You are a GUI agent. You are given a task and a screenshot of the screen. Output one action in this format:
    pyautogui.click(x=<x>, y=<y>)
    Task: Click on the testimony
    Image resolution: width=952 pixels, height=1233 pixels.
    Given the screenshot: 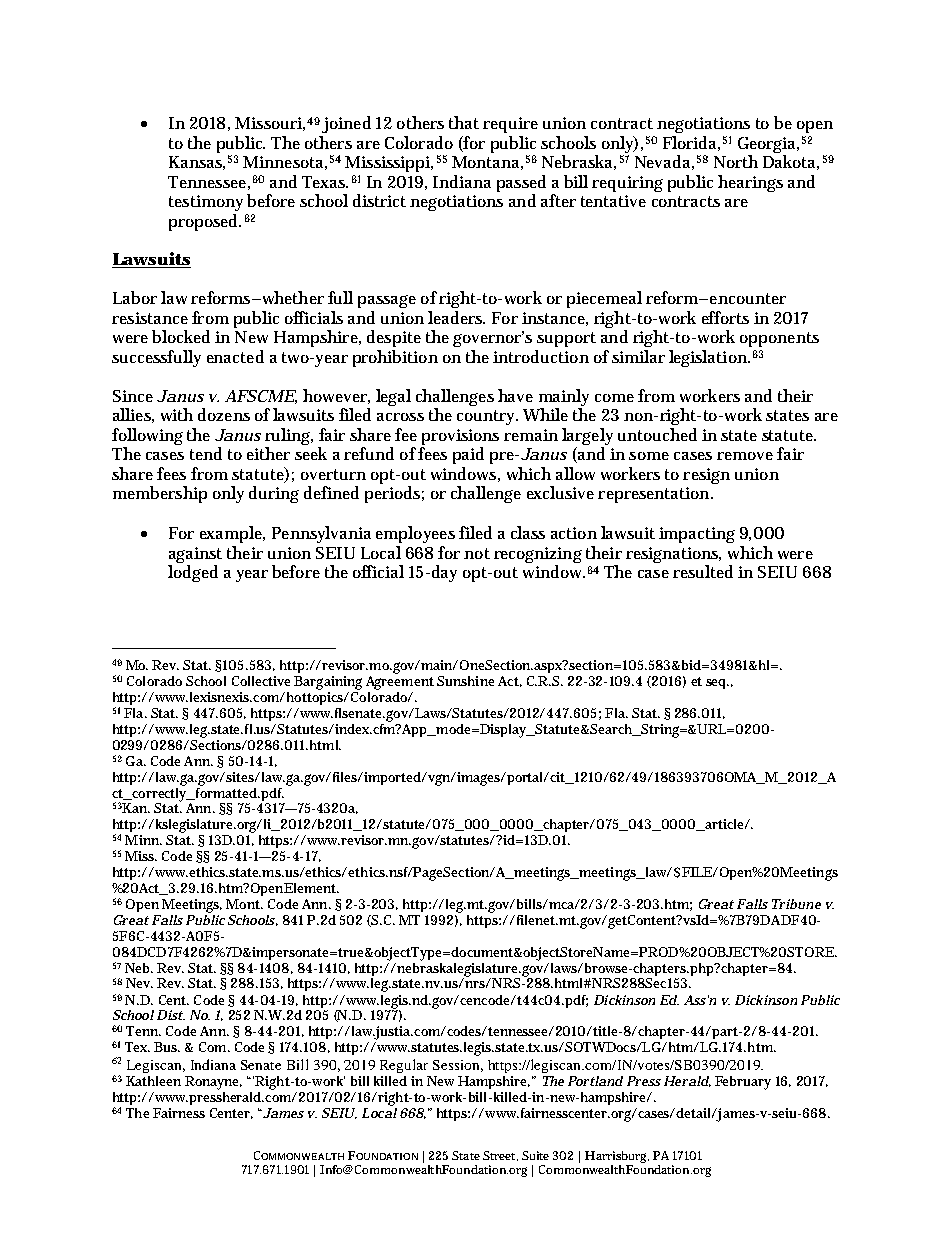 What is the action you would take?
    pyautogui.click(x=206, y=203)
